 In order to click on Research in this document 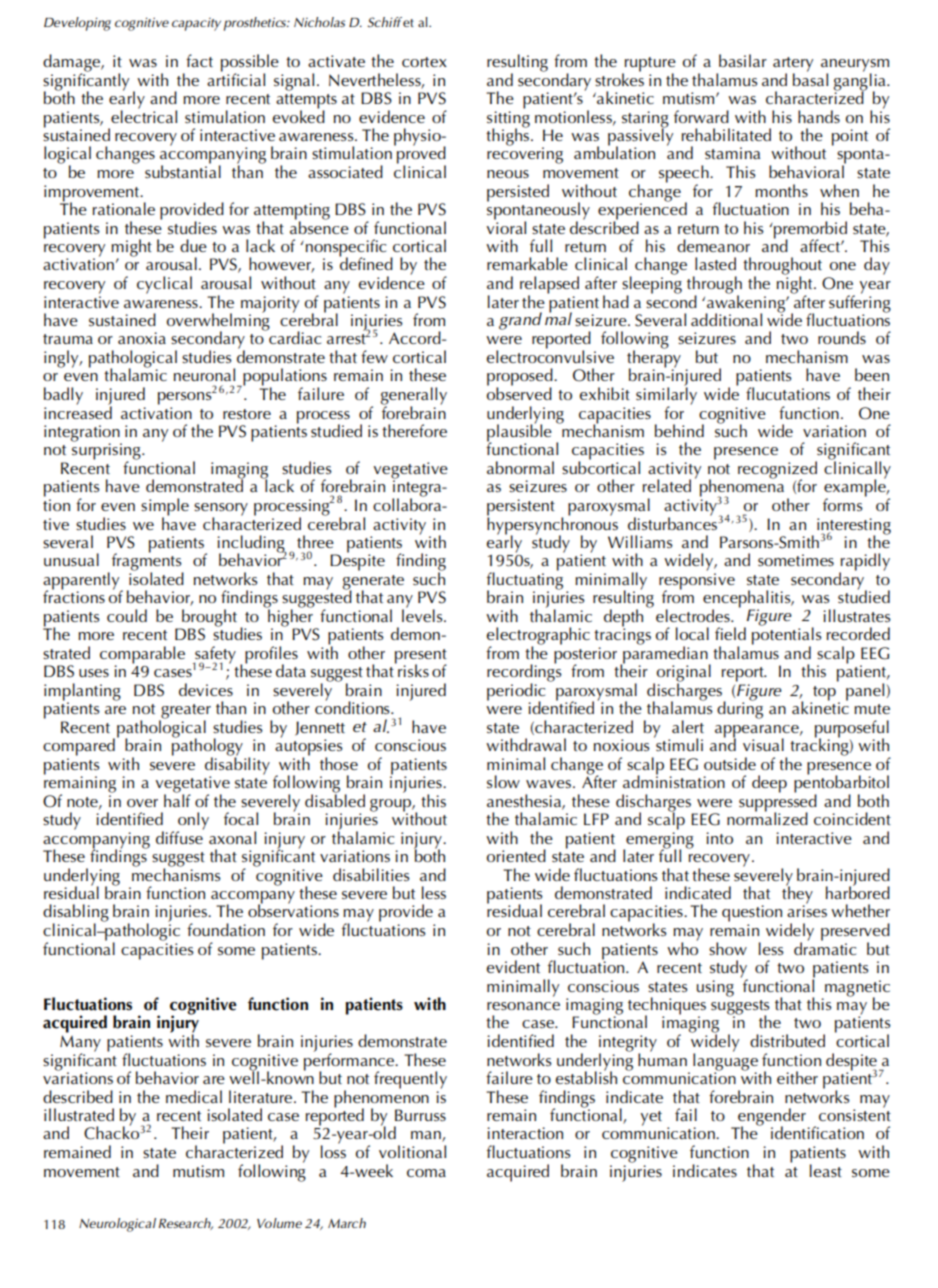, I will do `click(186, 1224)`.
